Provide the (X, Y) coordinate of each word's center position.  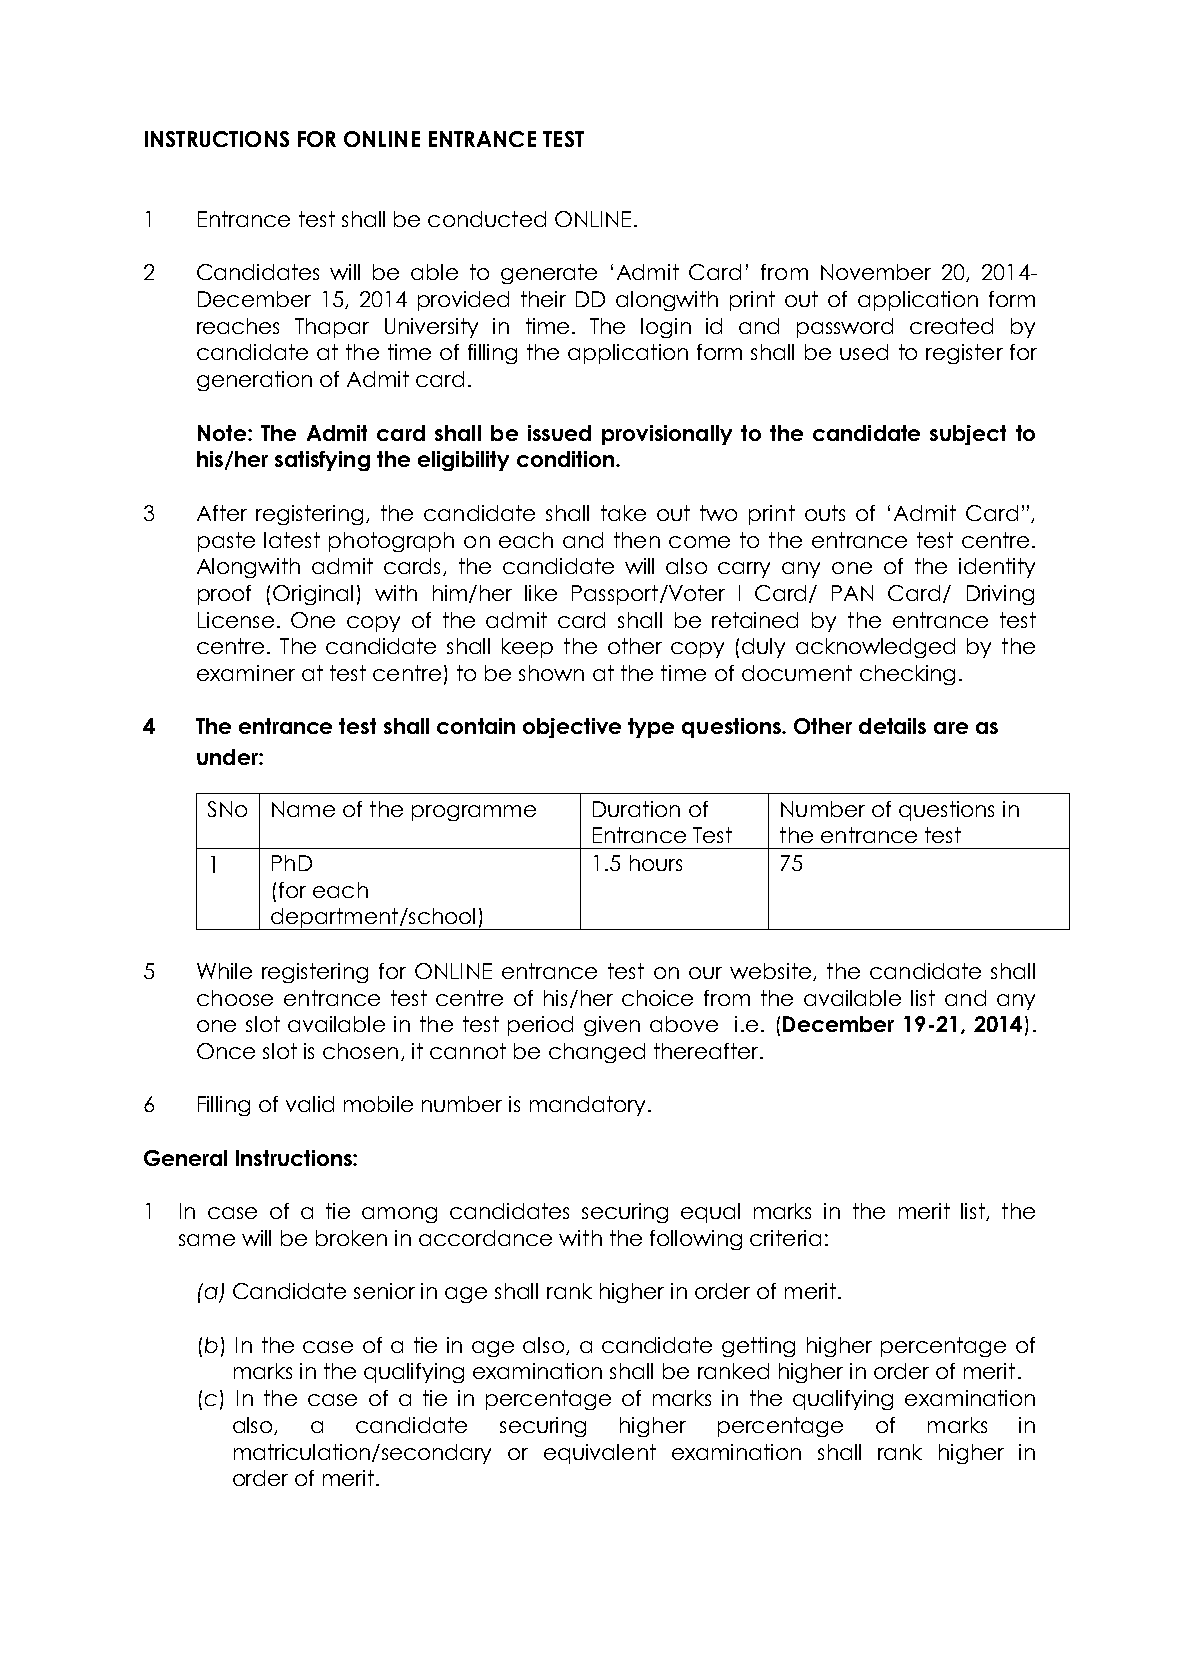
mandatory (587, 1106)
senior (384, 1291)
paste (226, 542)
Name (303, 809)
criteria (785, 1238)
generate (549, 274)
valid (310, 1104)
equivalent (600, 1454)
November (876, 272)
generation (254, 381)
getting (758, 1347)
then (637, 540)
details (892, 726)
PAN (852, 593)
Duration (636, 809)
